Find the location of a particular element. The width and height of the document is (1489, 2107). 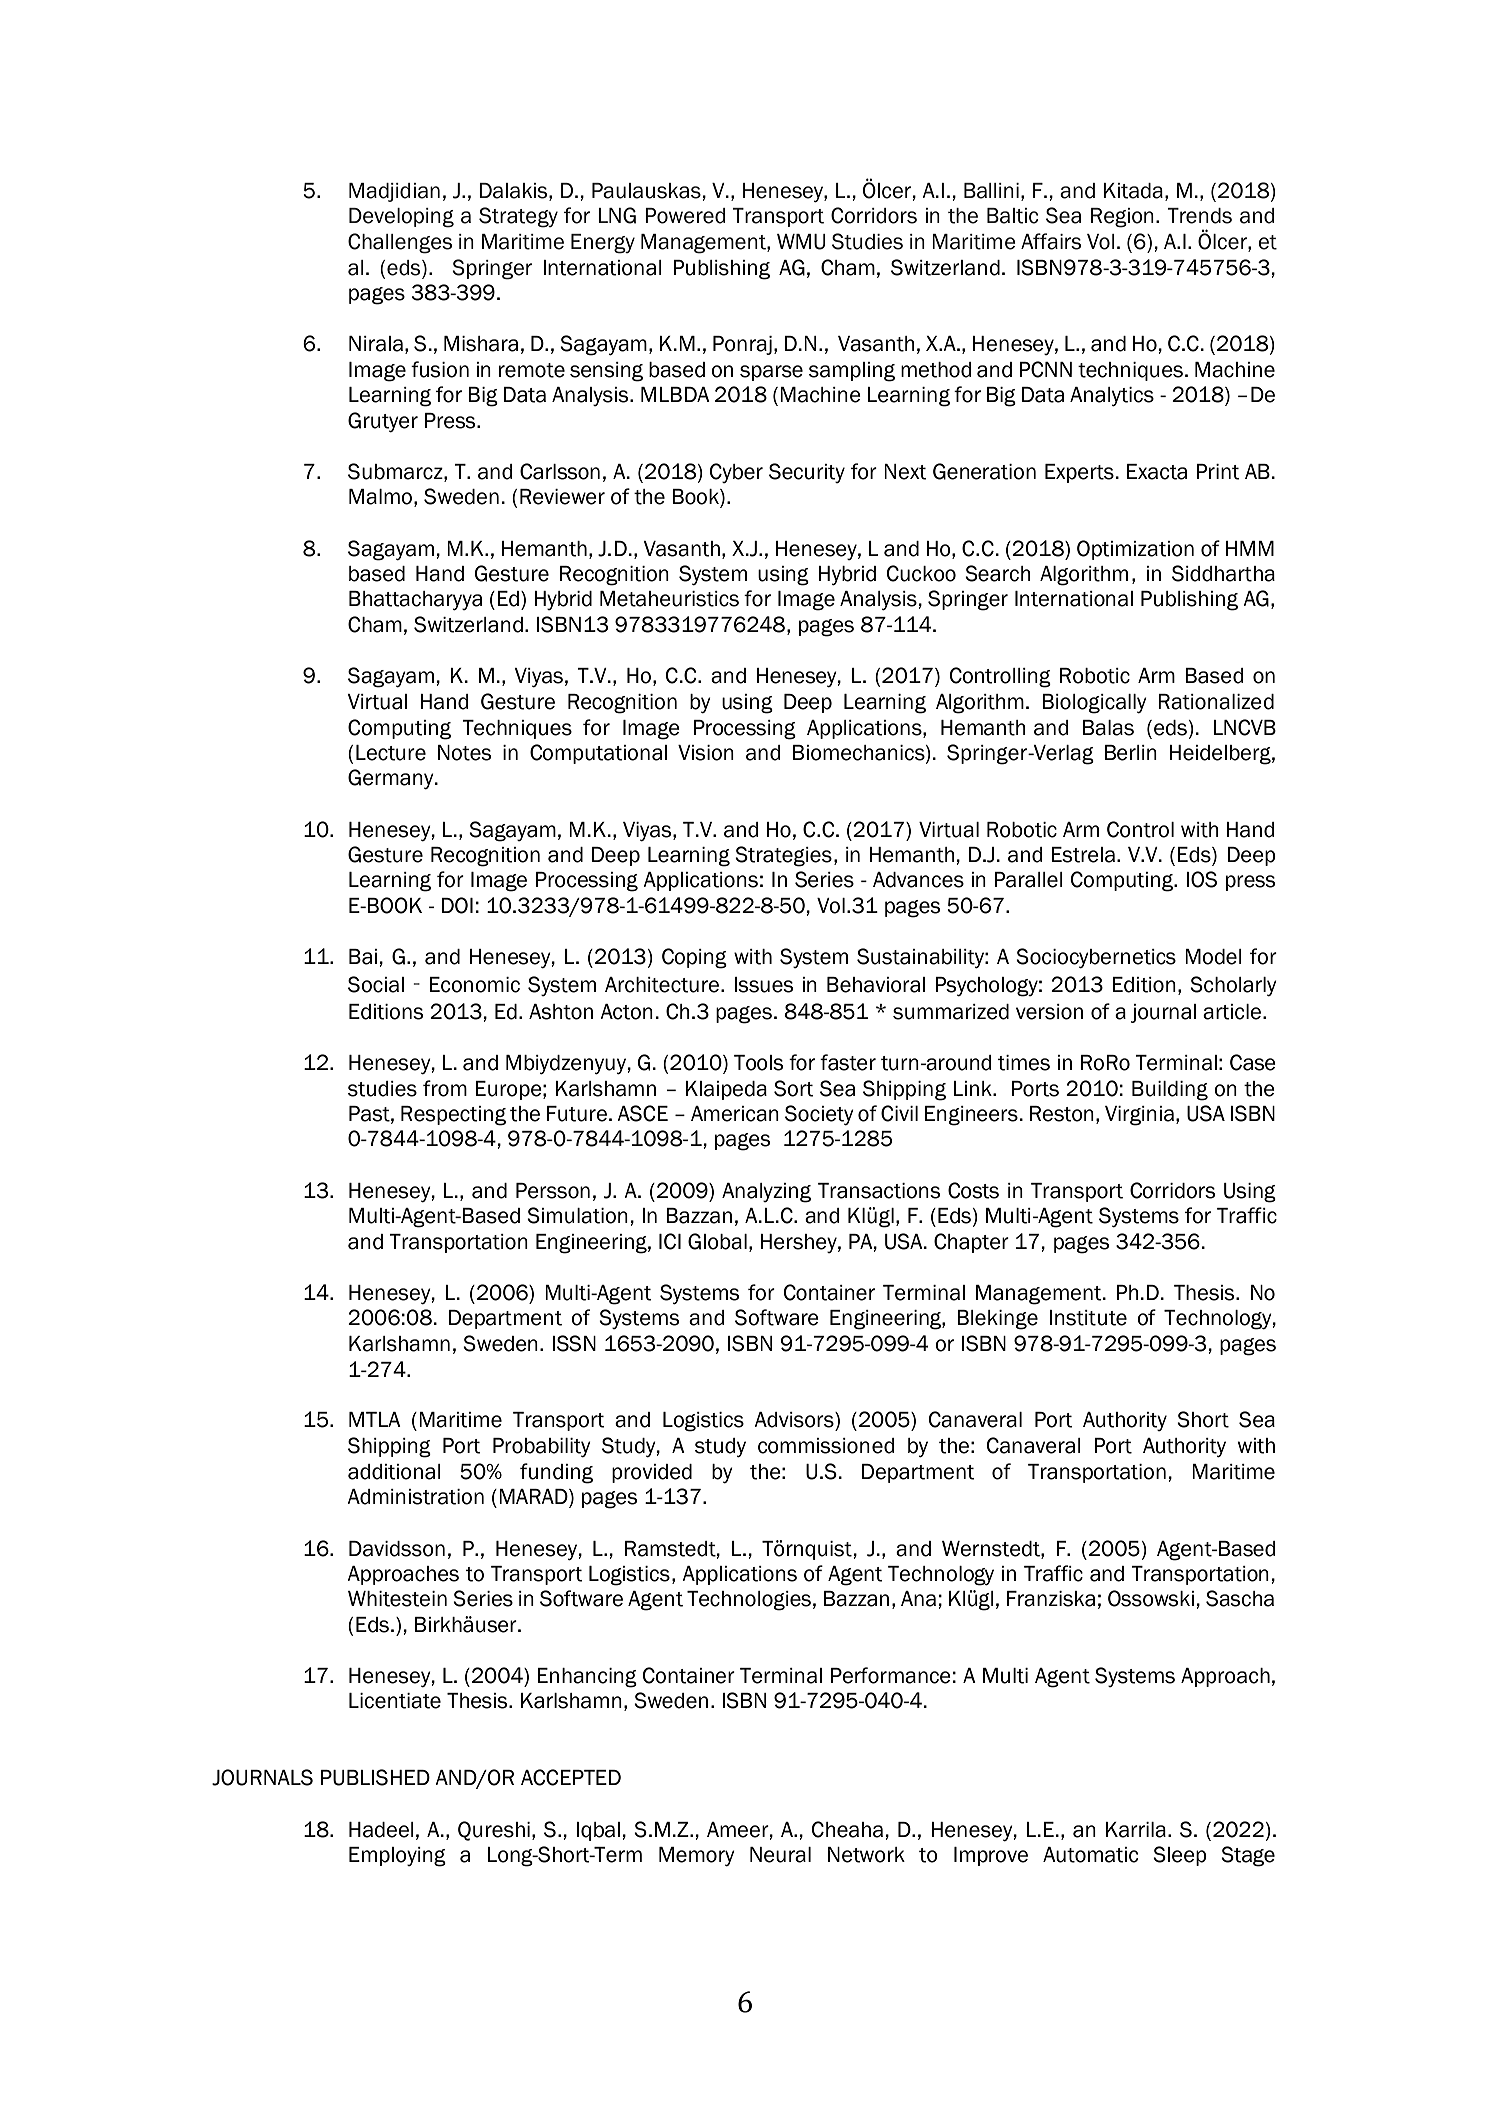

sparse is located at coordinates (771, 373).
